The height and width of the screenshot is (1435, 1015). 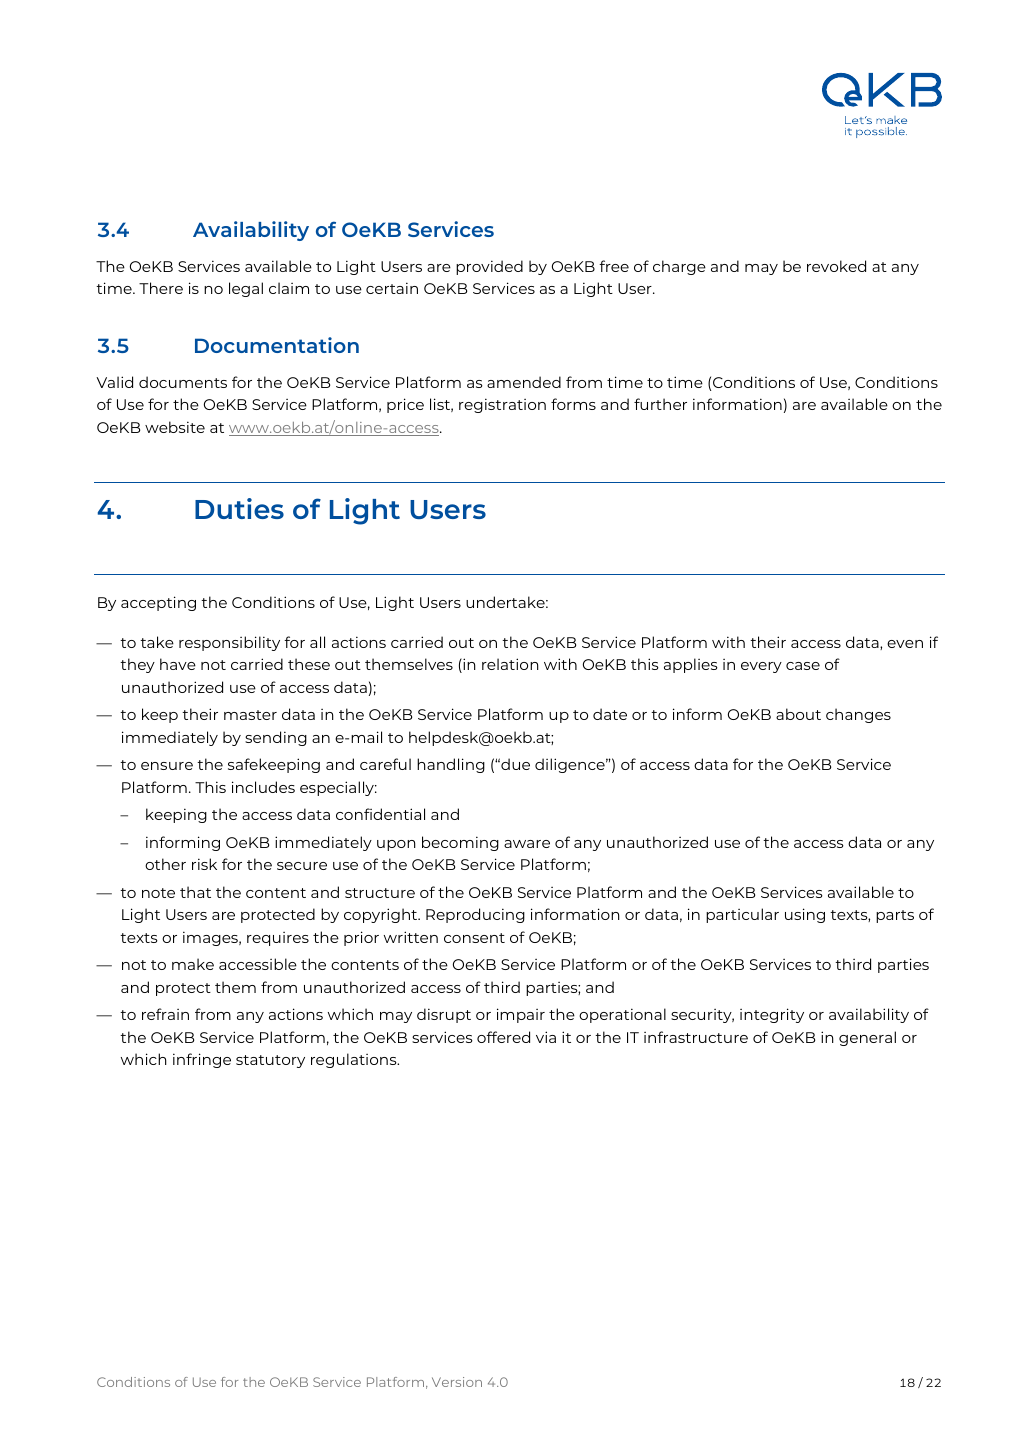 I want to click on regulations, so click(x=355, y=1060).
